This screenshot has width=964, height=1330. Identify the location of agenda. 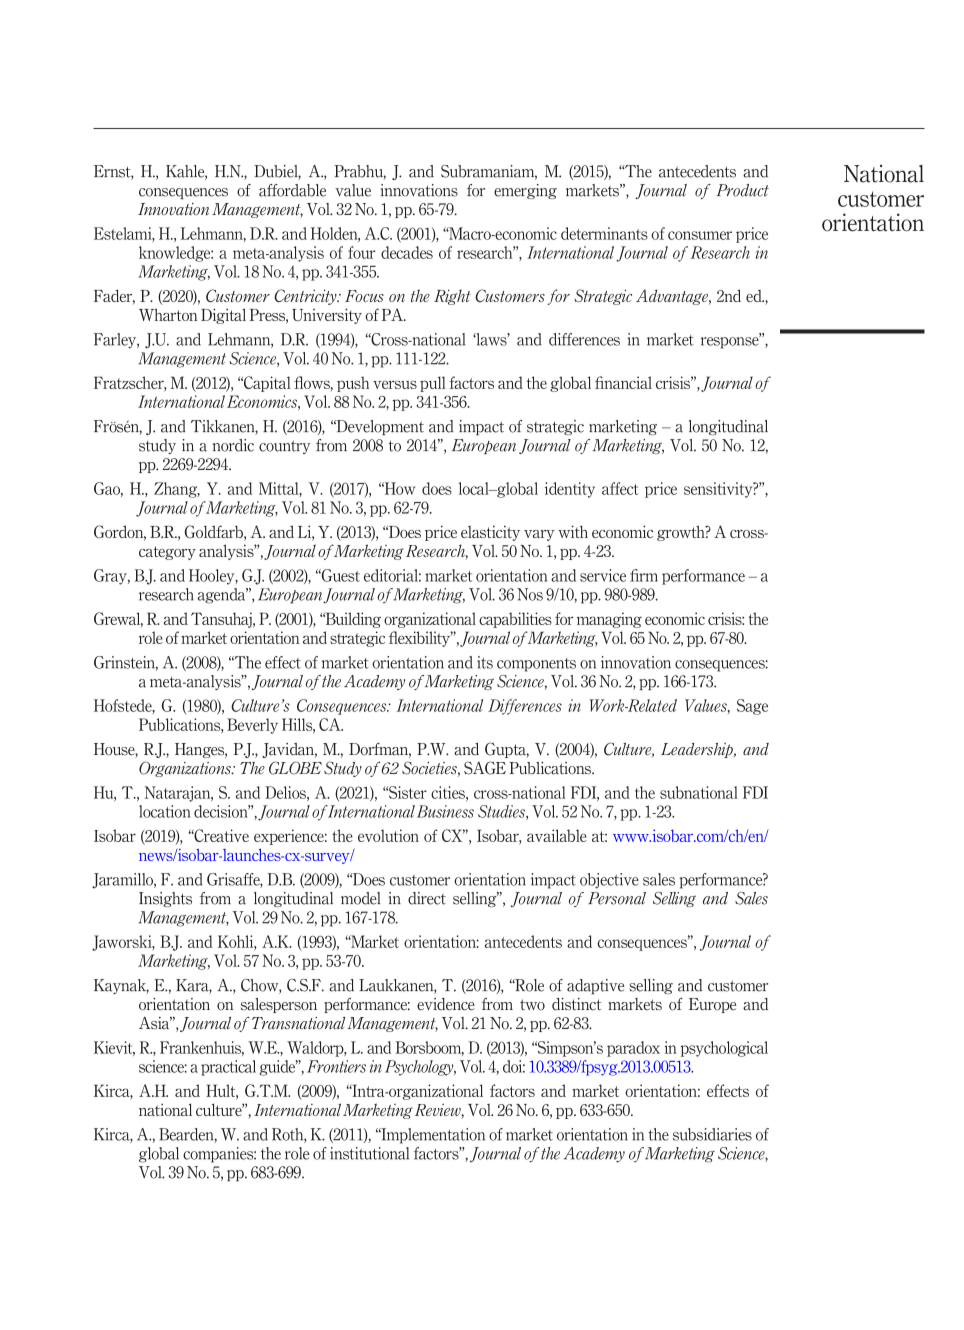
(223, 596).
